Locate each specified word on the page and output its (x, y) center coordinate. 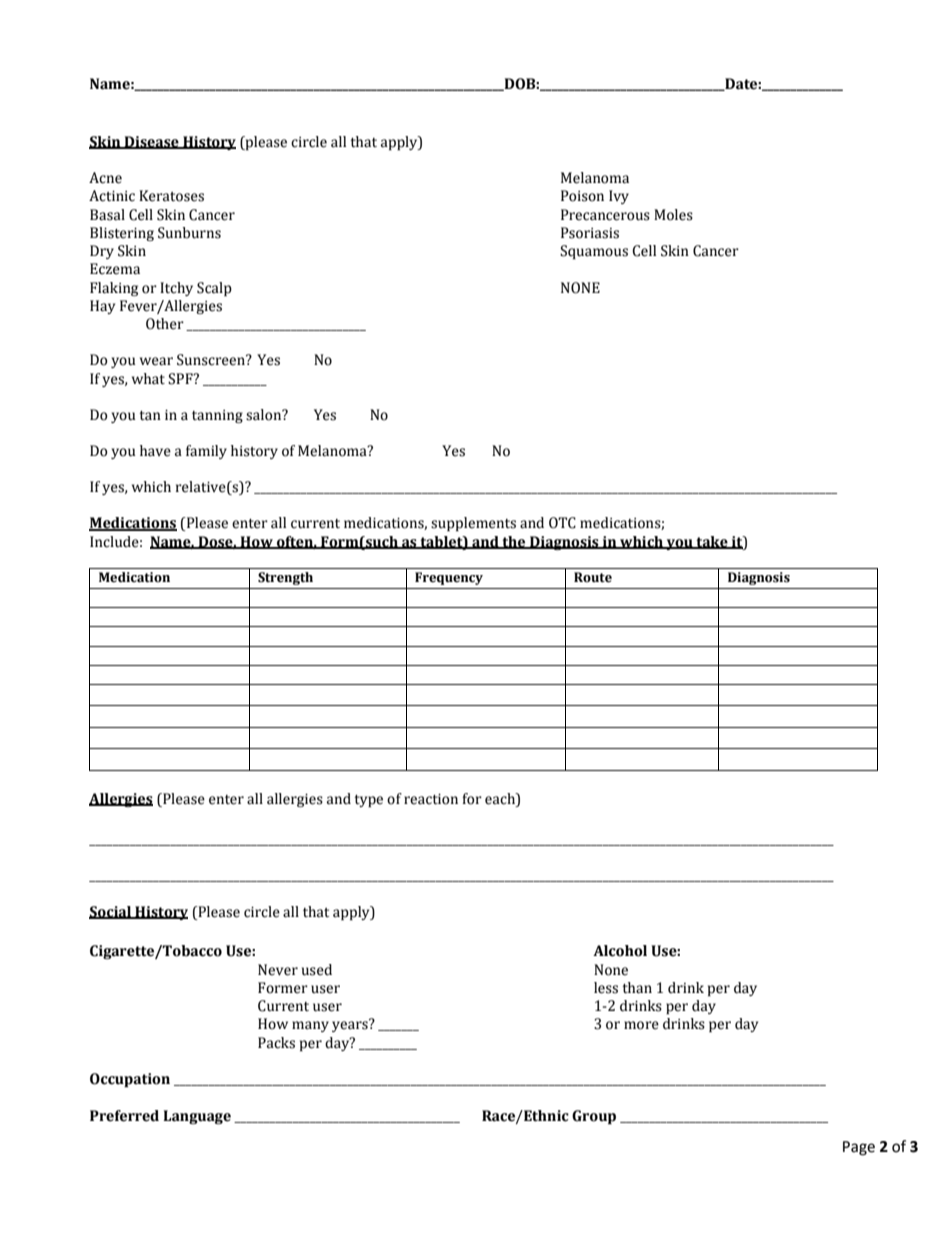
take (712, 542)
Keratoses (171, 196)
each (501, 799)
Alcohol (620, 951)
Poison (582, 196)
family (206, 452)
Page (859, 1148)
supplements (473, 524)
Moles (673, 215)
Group (594, 1117)
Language (197, 1117)
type (368, 801)
